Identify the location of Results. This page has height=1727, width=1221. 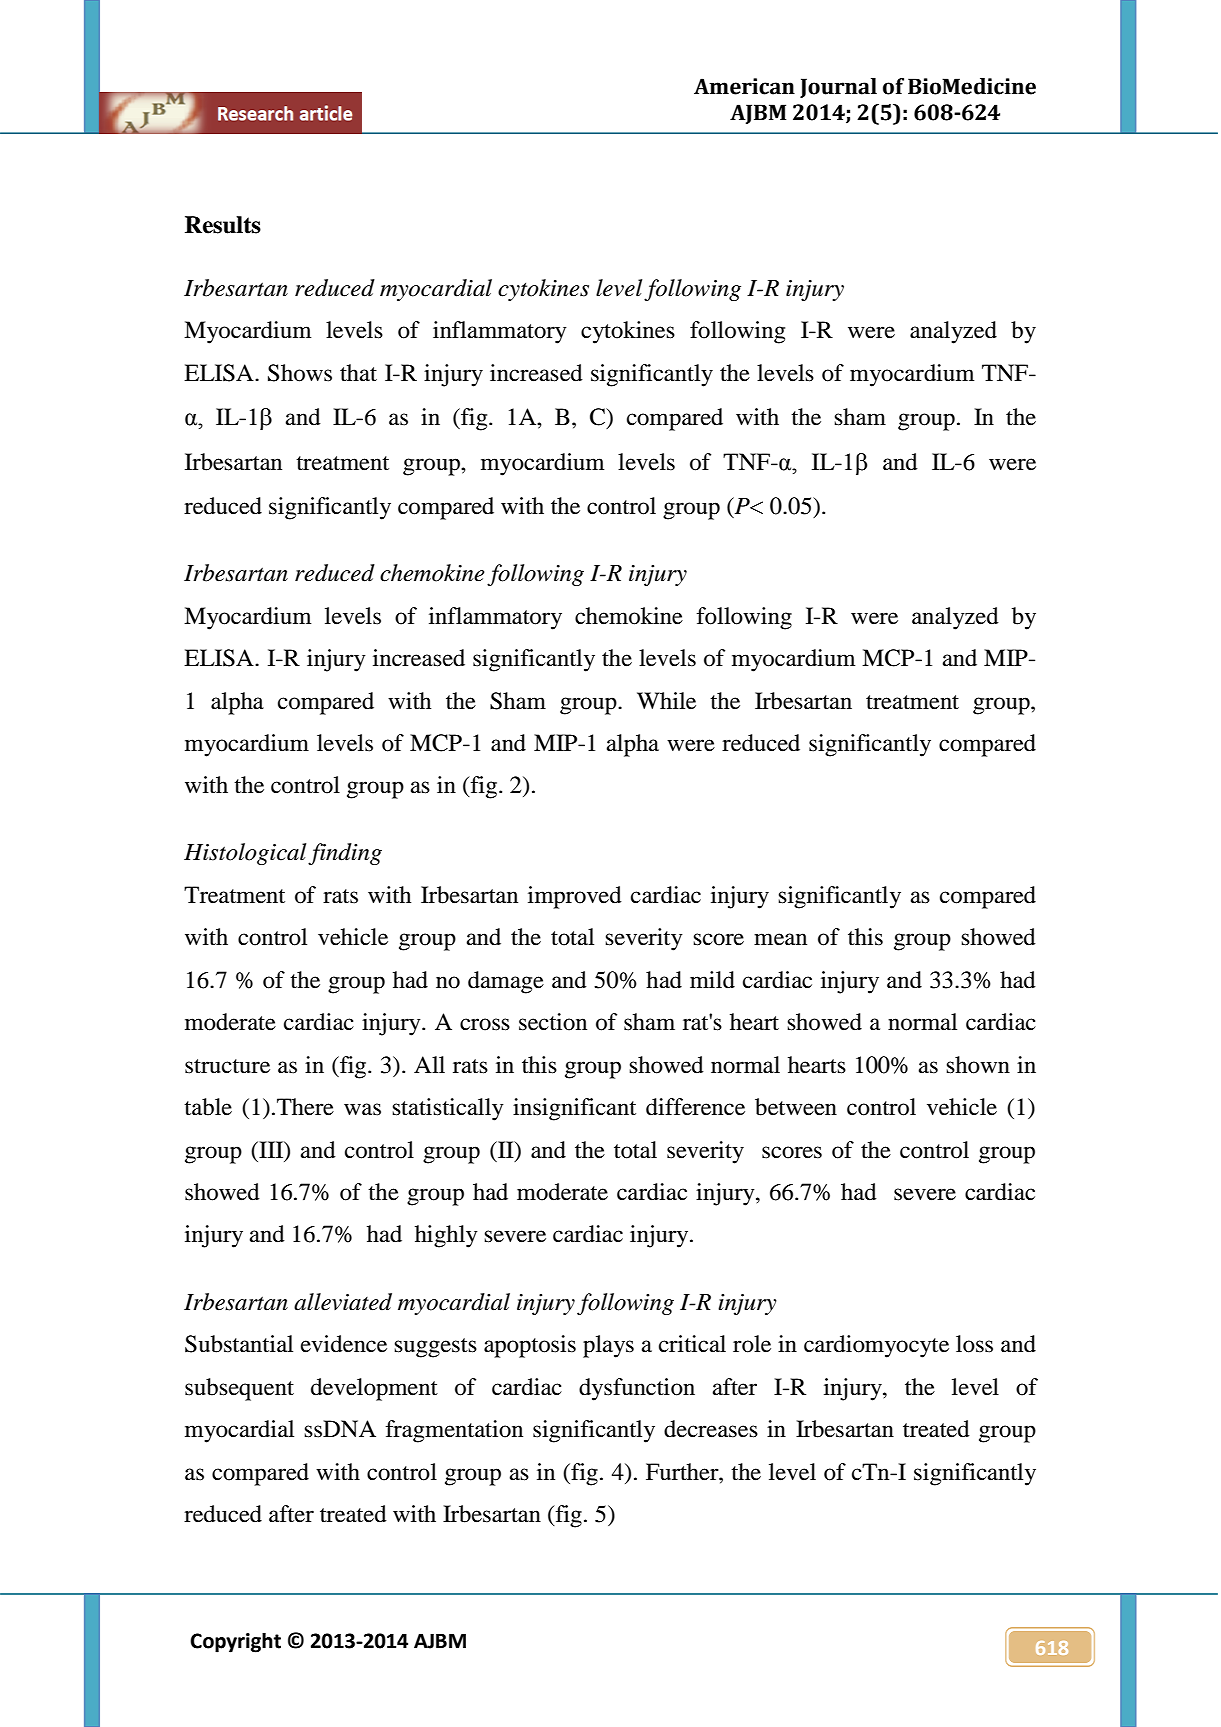
(223, 225).
